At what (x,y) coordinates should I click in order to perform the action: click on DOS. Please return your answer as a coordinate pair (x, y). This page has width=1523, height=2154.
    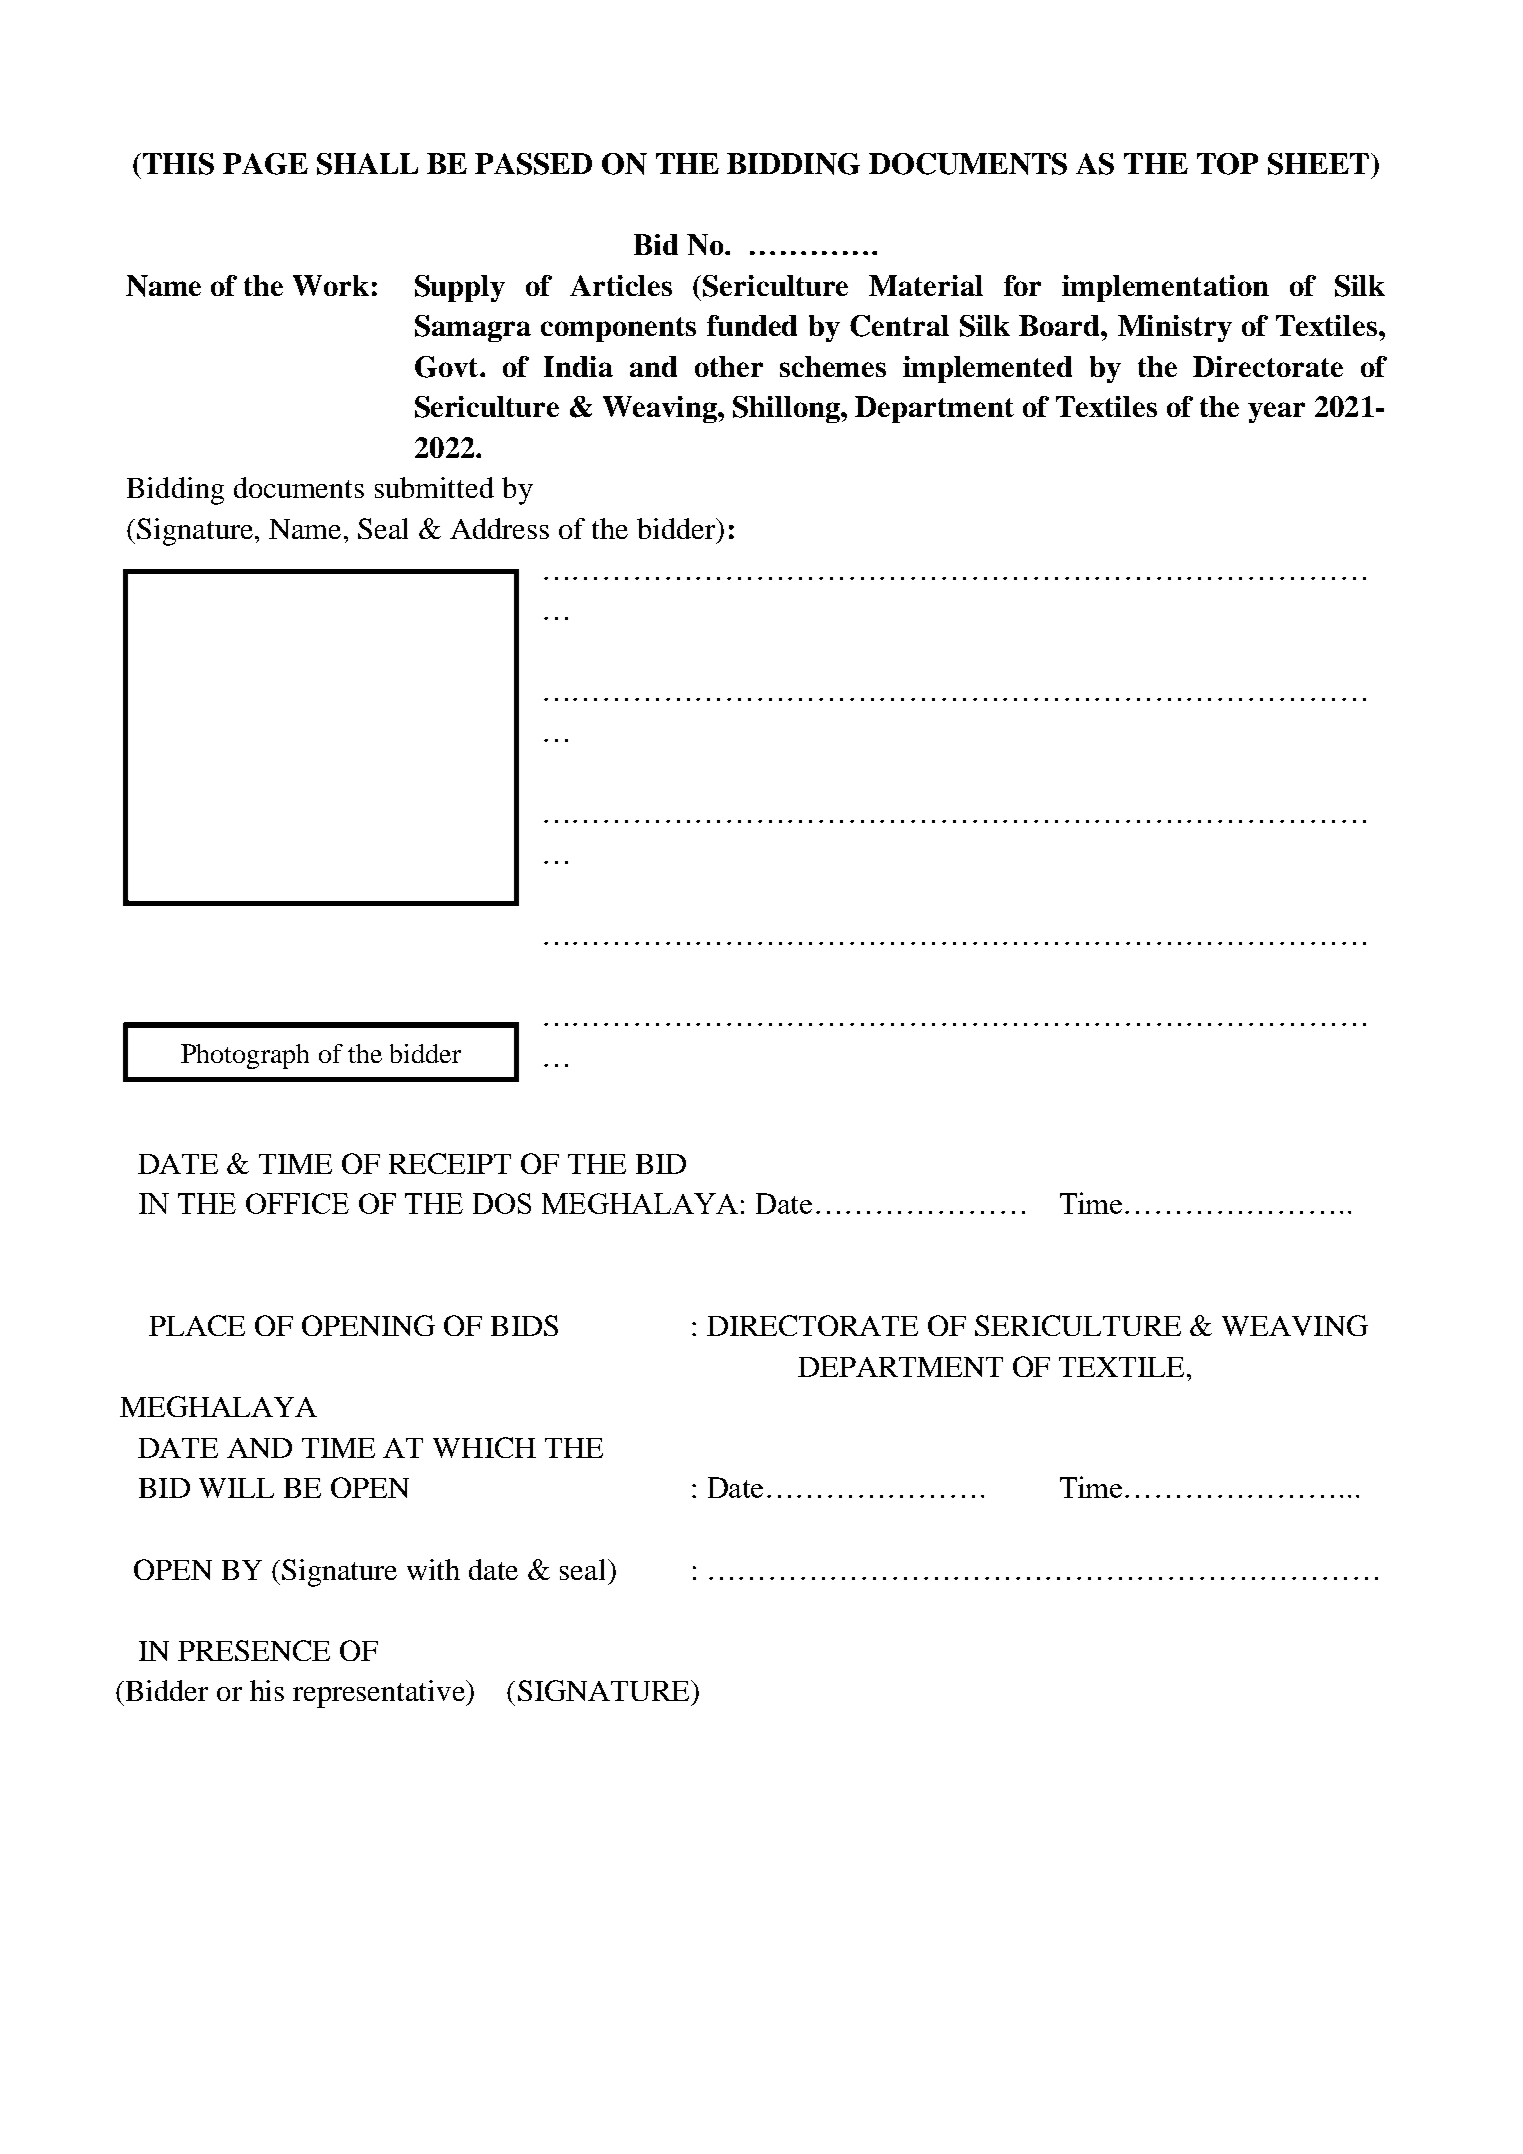
    Looking at the image, I should click on (502, 1203).
